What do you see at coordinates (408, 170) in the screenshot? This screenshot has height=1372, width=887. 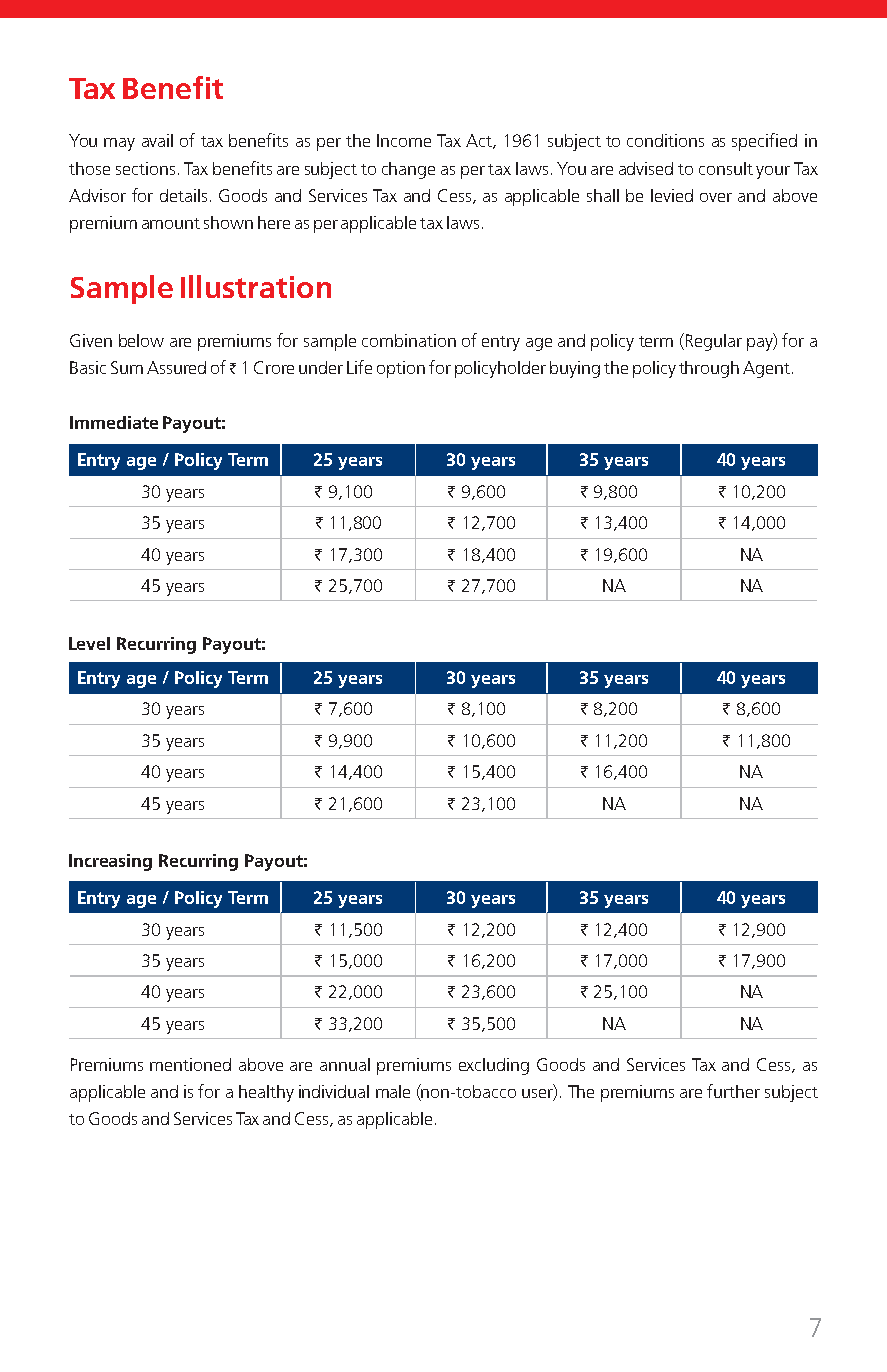 I see `change` at bounding box center [408, 170].
